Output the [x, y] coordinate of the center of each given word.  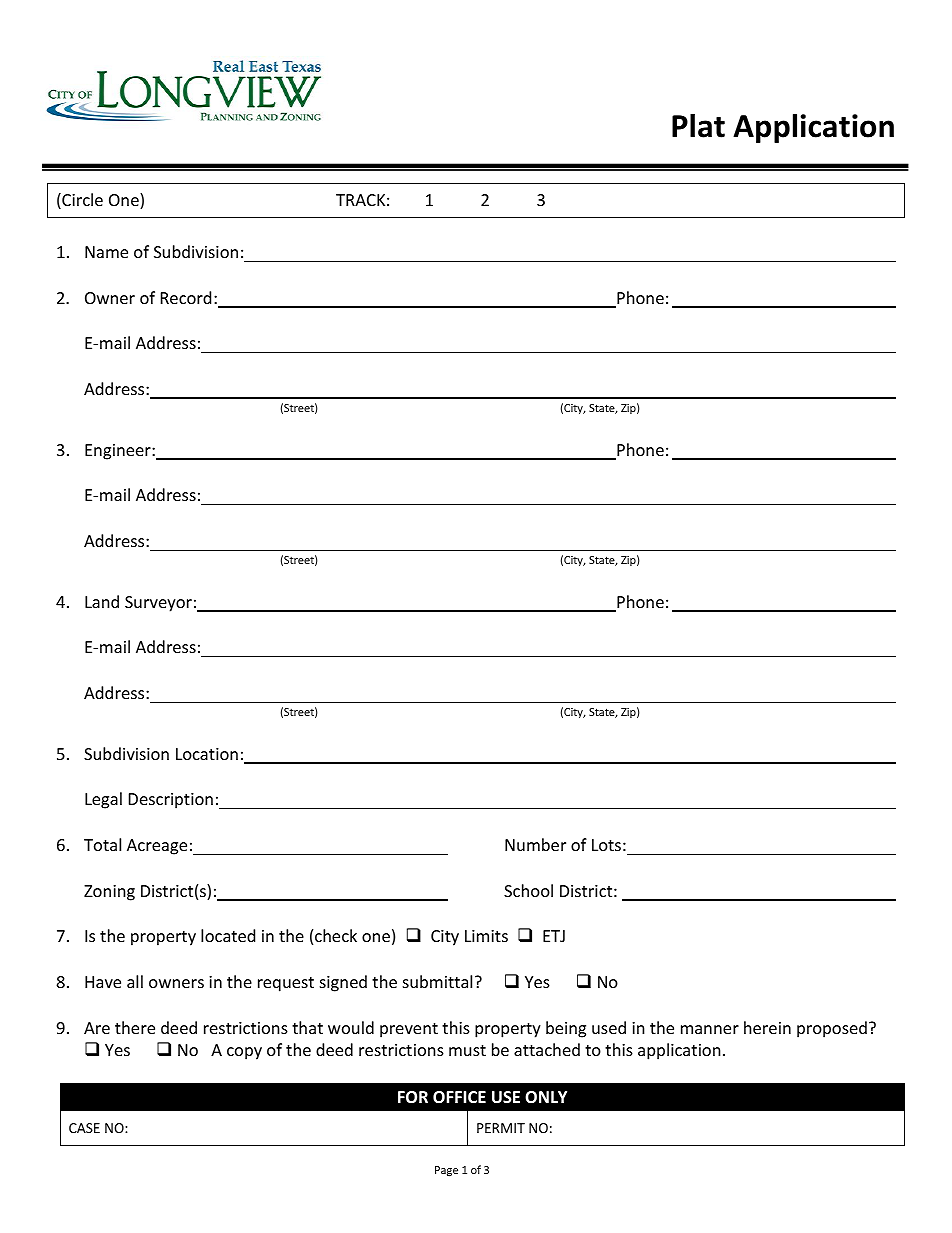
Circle [81, 201]
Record [186, 297]
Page [446, 1171]
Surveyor [158, 604]
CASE [84, 1128]
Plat [698, 125]
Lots [606, 845]
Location [207, 754]
